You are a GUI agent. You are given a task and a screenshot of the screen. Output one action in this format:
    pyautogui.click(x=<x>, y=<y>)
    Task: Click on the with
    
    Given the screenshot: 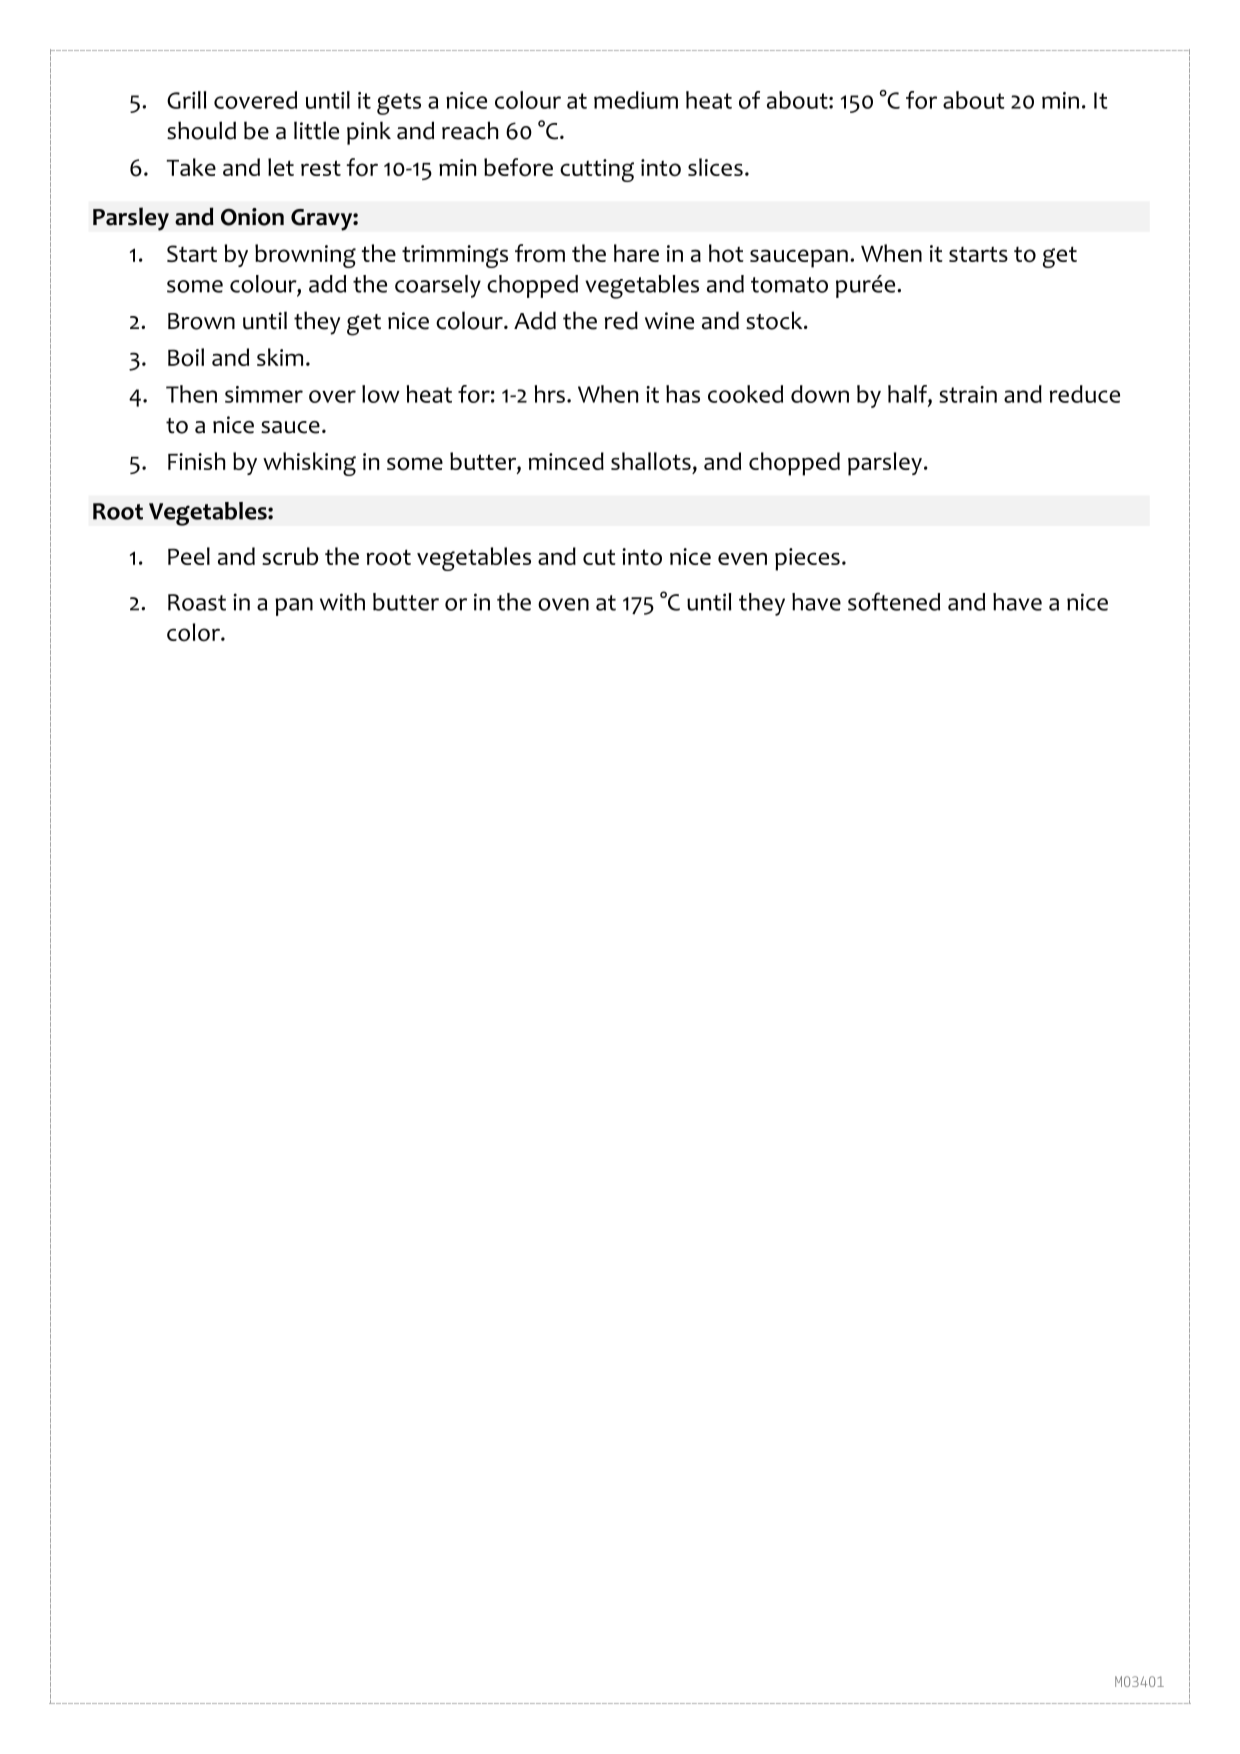 What is the action you would take?
    pyautogui.click(x=342, y=602)
